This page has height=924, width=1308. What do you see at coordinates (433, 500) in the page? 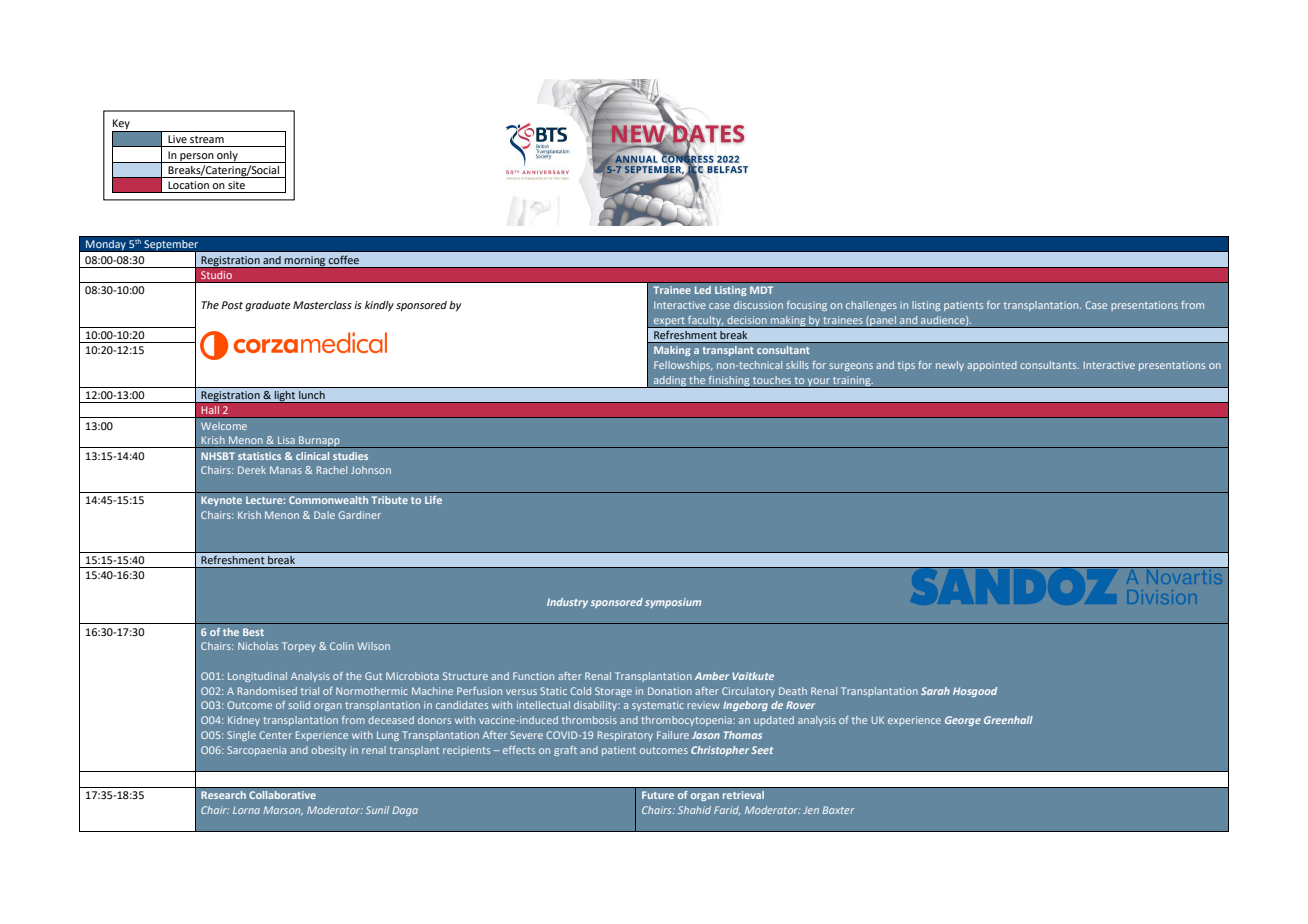
I see `Life` at bounding box center [433, 500].
